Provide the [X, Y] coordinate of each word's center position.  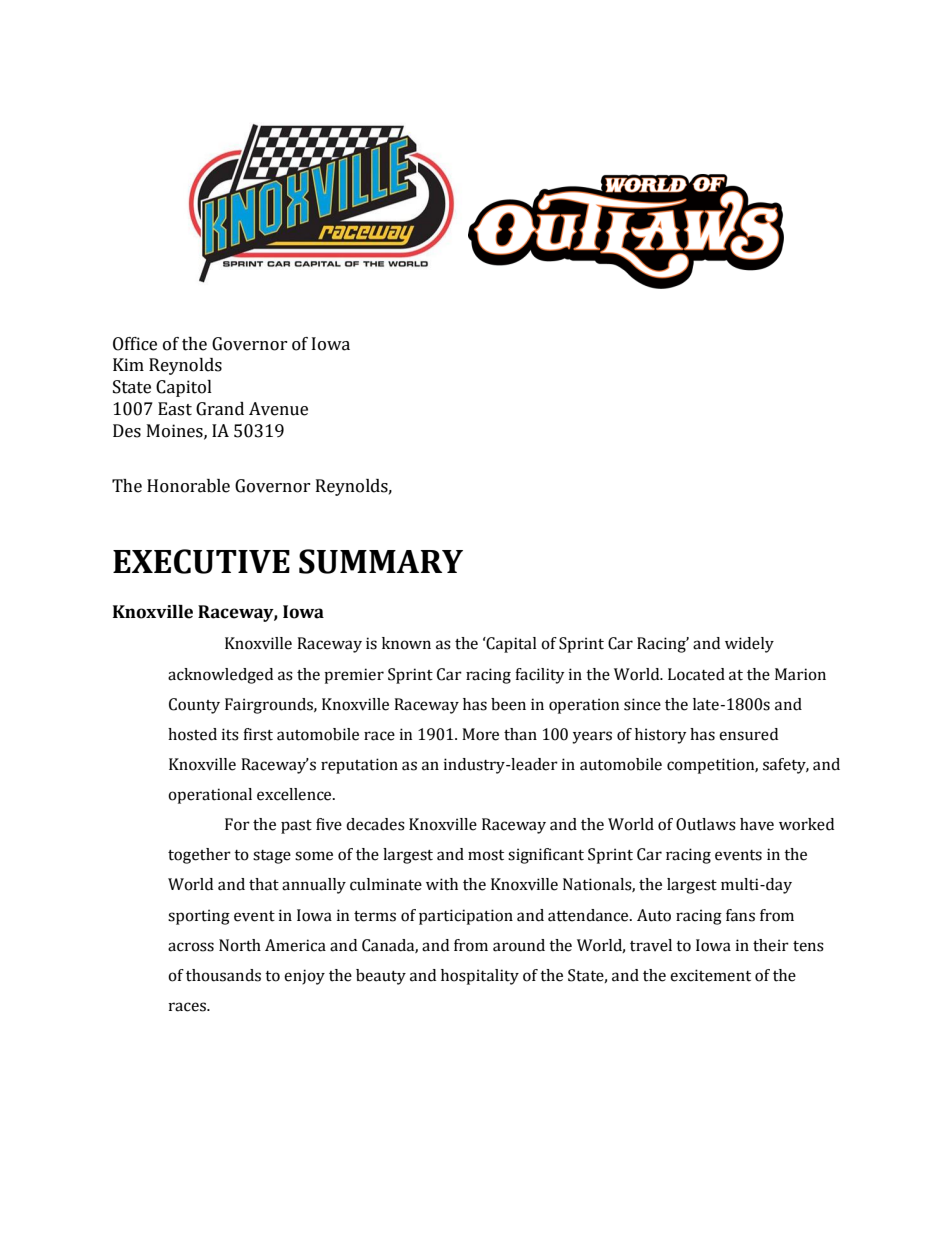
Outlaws [706, 824]
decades [375, 824]
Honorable [188, 486]
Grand [220, 409]
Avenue [278, 409]
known [406, 643]
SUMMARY [381, 561]
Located [696, 674]
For [237, 824]
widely [749, 645]
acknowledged [220, 676]
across [191, 947]
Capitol [184, 388]
